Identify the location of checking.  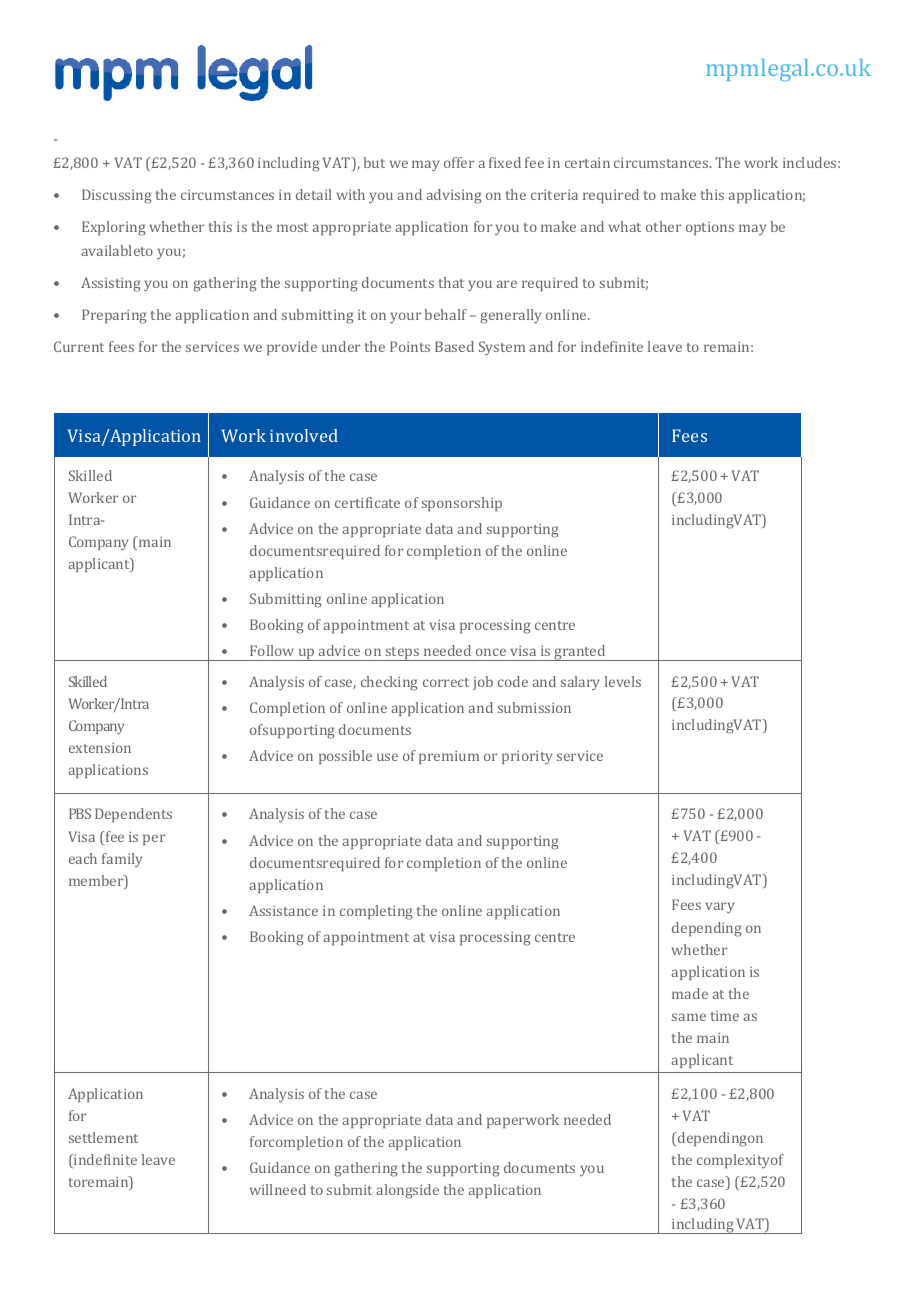
(389, 683).
